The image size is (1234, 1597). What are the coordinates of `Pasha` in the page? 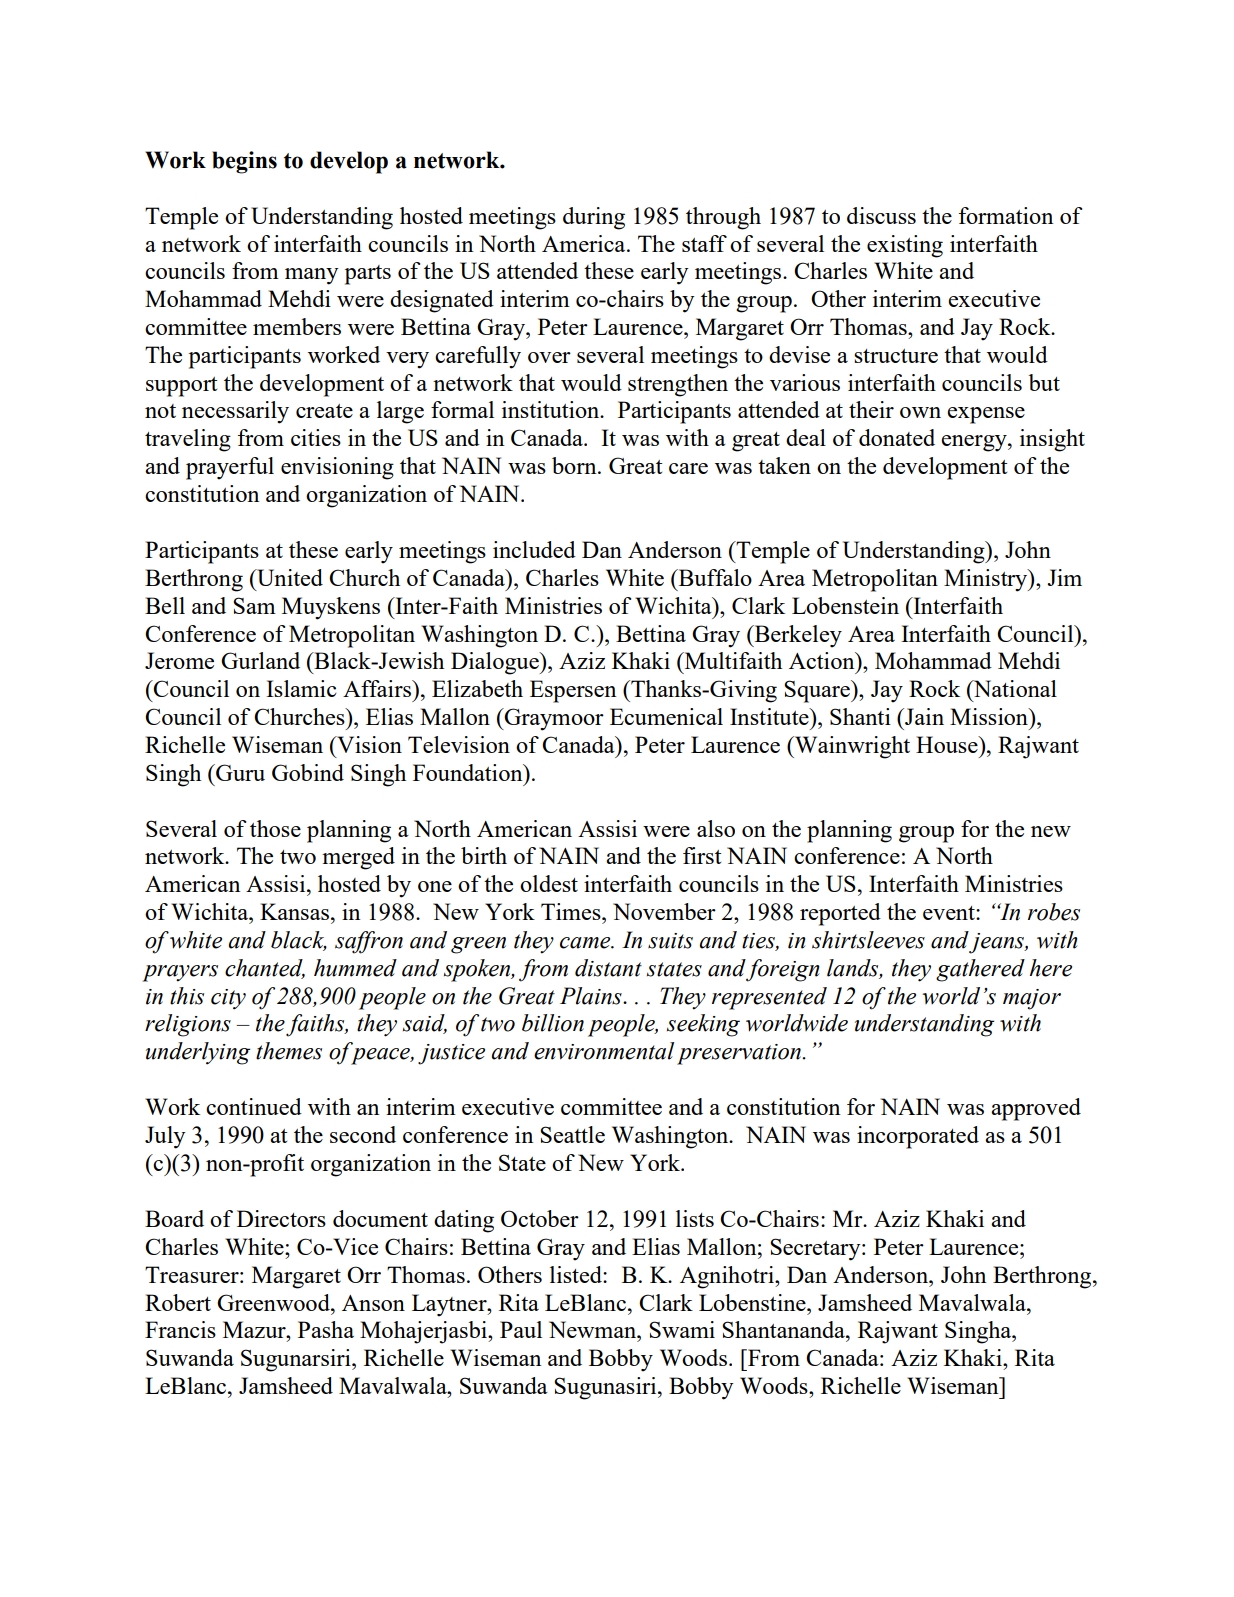 It's located at (326, 1329).
